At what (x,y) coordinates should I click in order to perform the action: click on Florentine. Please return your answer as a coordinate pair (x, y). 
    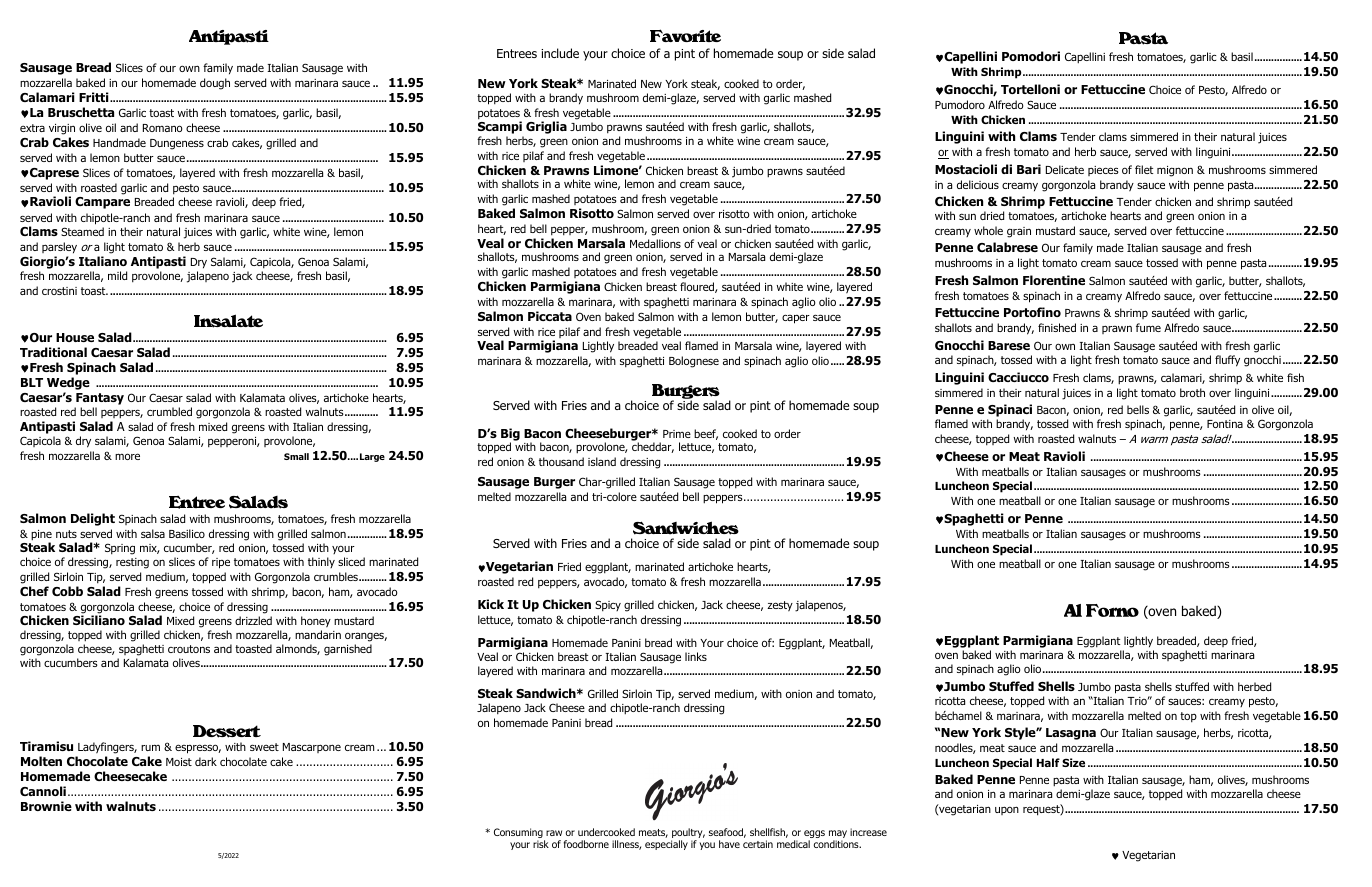
    Looking at the image, I should click on (1054, 280).
